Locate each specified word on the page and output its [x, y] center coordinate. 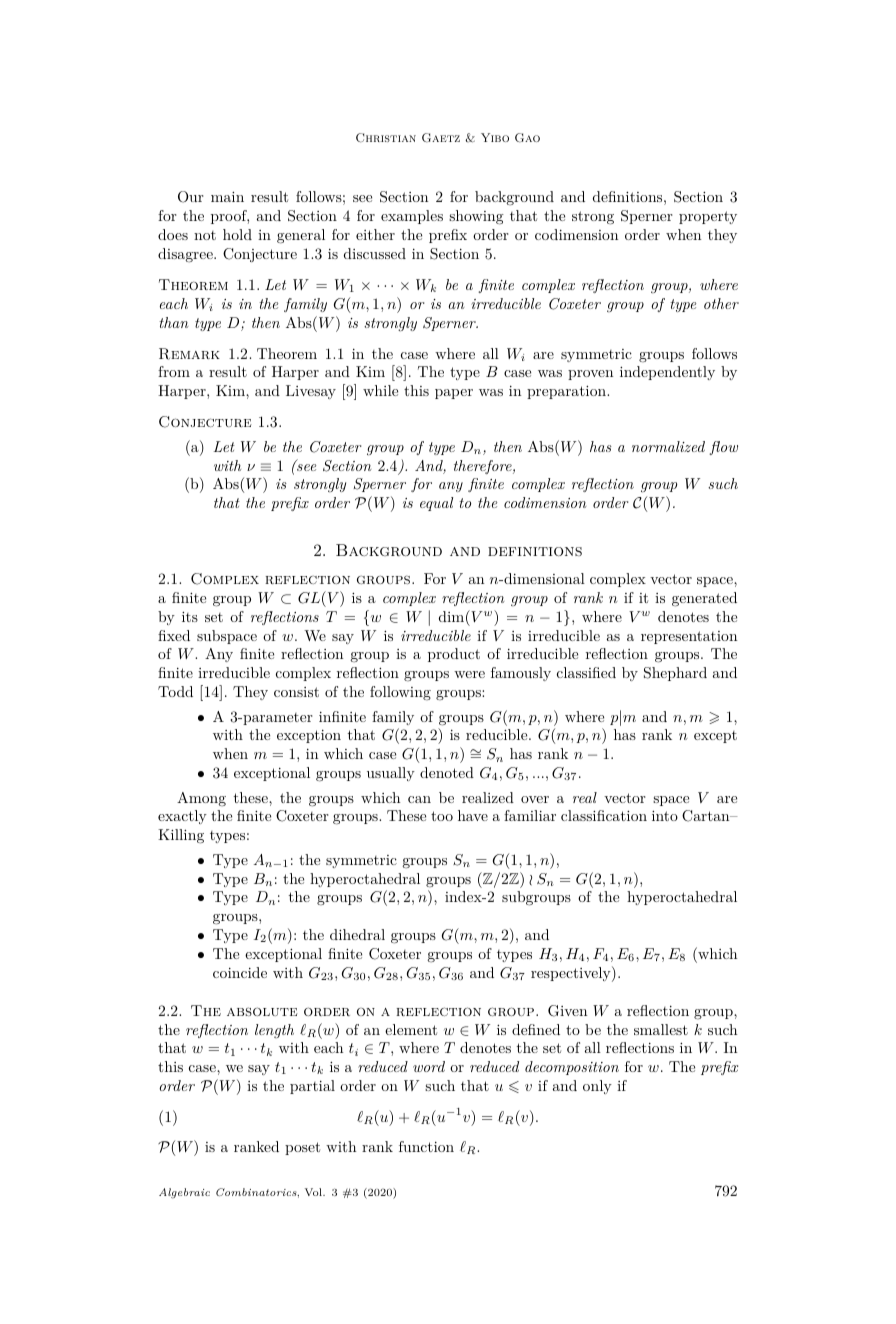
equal [436, 504]
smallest [661, 1029]
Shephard [675, 674]
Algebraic [184, 1193]
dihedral [357, 934]
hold [237, 234]
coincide [240, 972]
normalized [668, 446]
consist [296, 692]
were [469, 674]
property [708, 217]
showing [476, 217]
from [174, 371]
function [426, 1146]
